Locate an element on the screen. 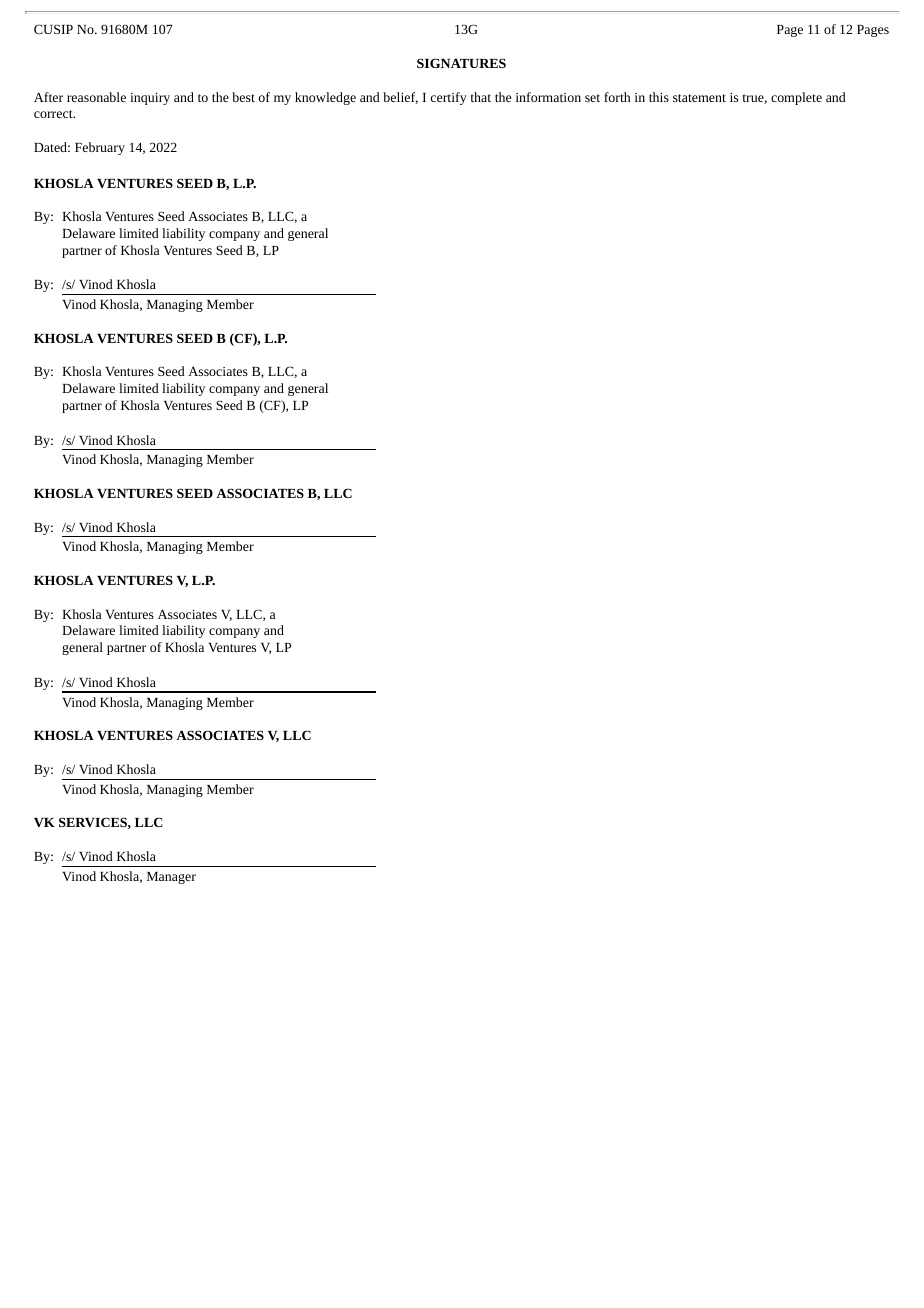 The image size is (924, 1308). After is located at coordinates (48, 97).
